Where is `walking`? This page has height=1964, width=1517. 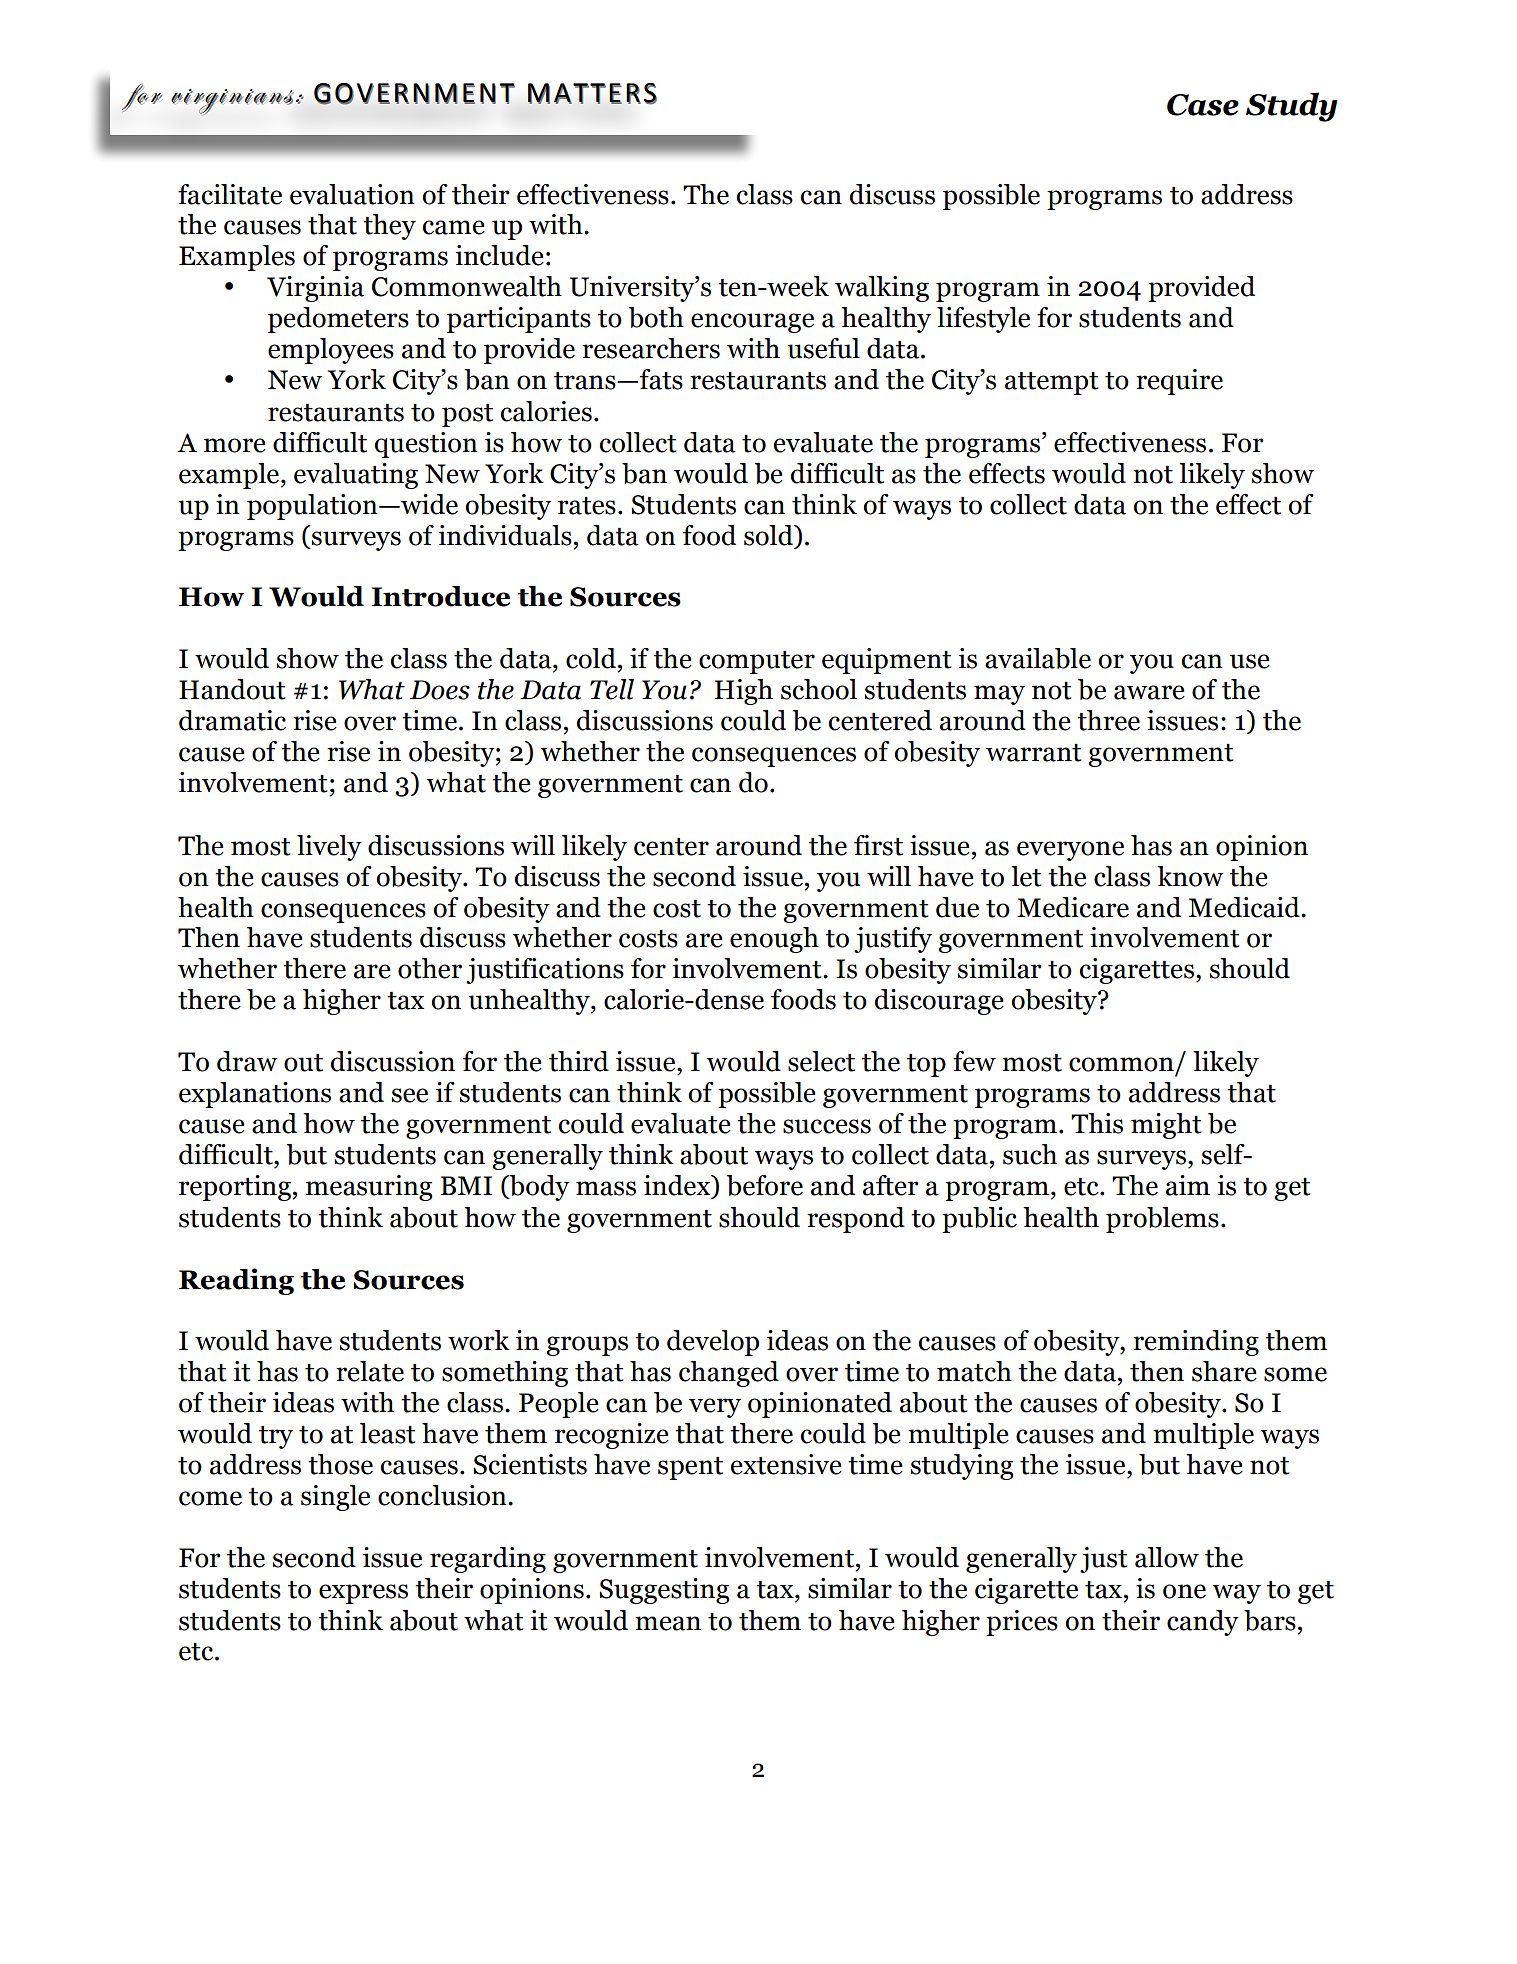
walking is located at coordinates (882, 289).
